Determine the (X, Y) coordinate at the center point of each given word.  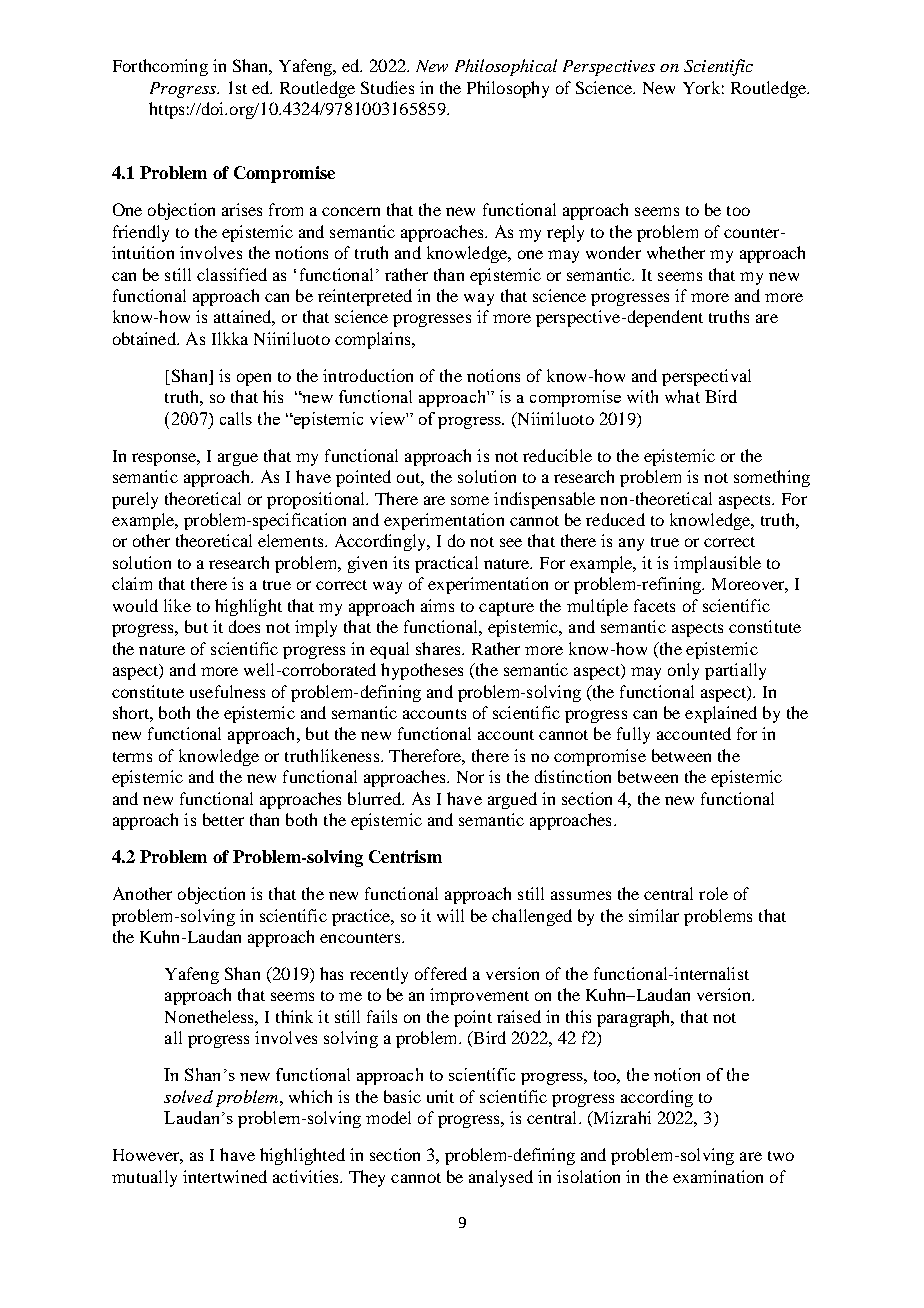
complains (374, 340)
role (713, 893)
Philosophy (508, 89)
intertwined (225, 1176)
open (254, 379)
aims (437, 605)
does (244, 626)
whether (676, 252)
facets (654, 605)
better (223, 819)
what (682, 396)
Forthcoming (160, 67)
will (450, 915)
